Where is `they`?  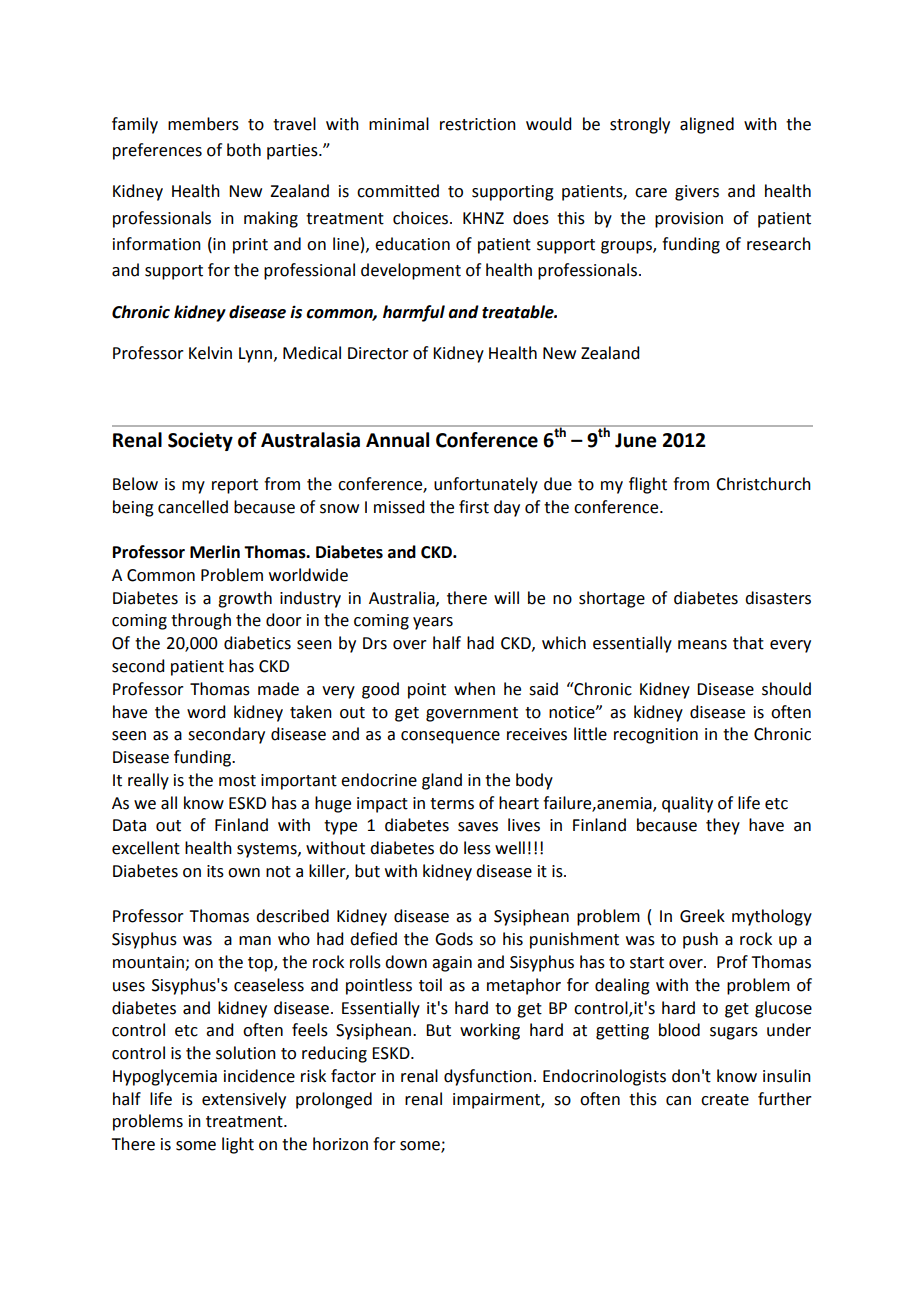
they is located at coordinates (723, 826).
